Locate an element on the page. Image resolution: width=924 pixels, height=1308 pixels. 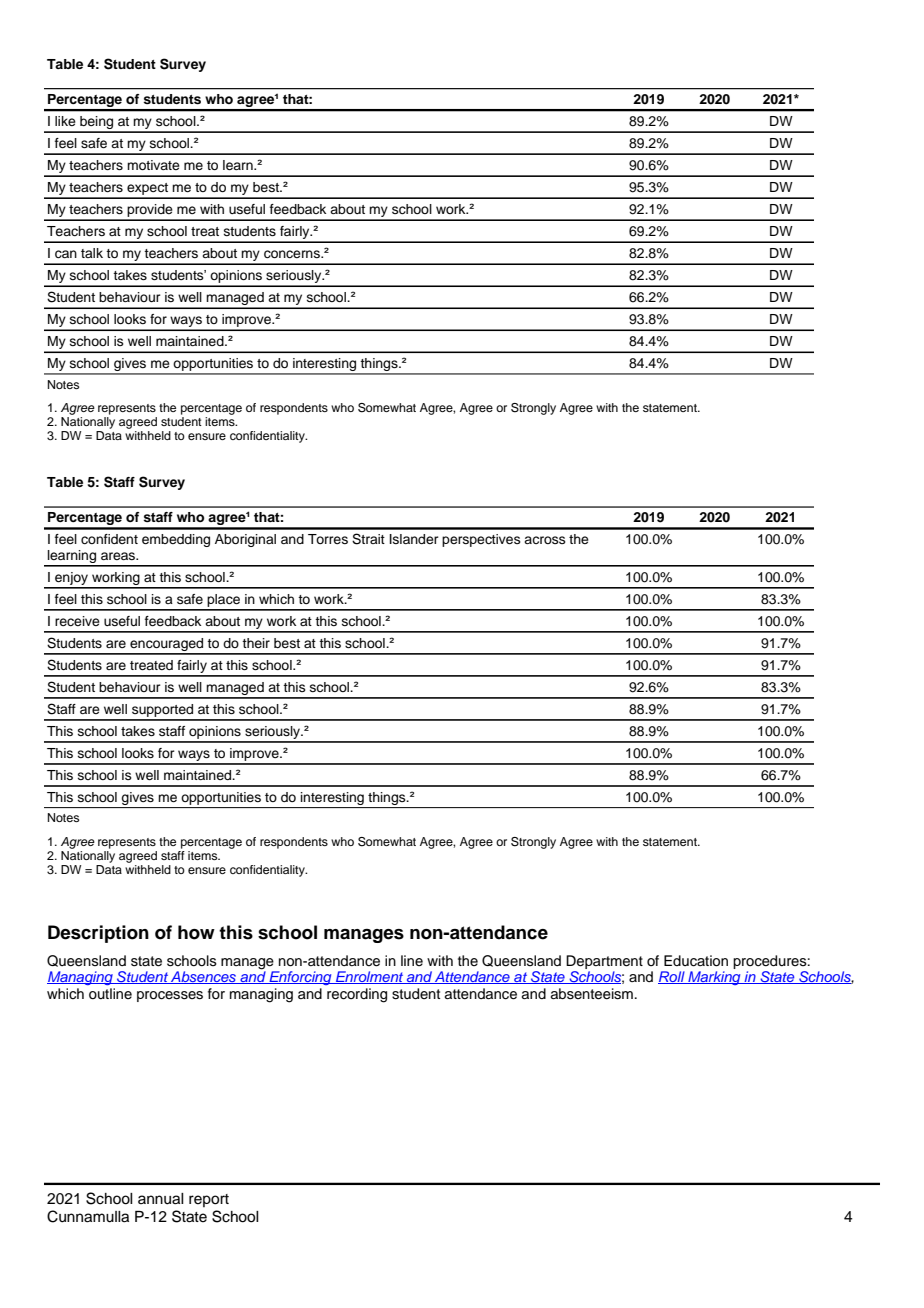
Description is located at coordinates (98, 934).
